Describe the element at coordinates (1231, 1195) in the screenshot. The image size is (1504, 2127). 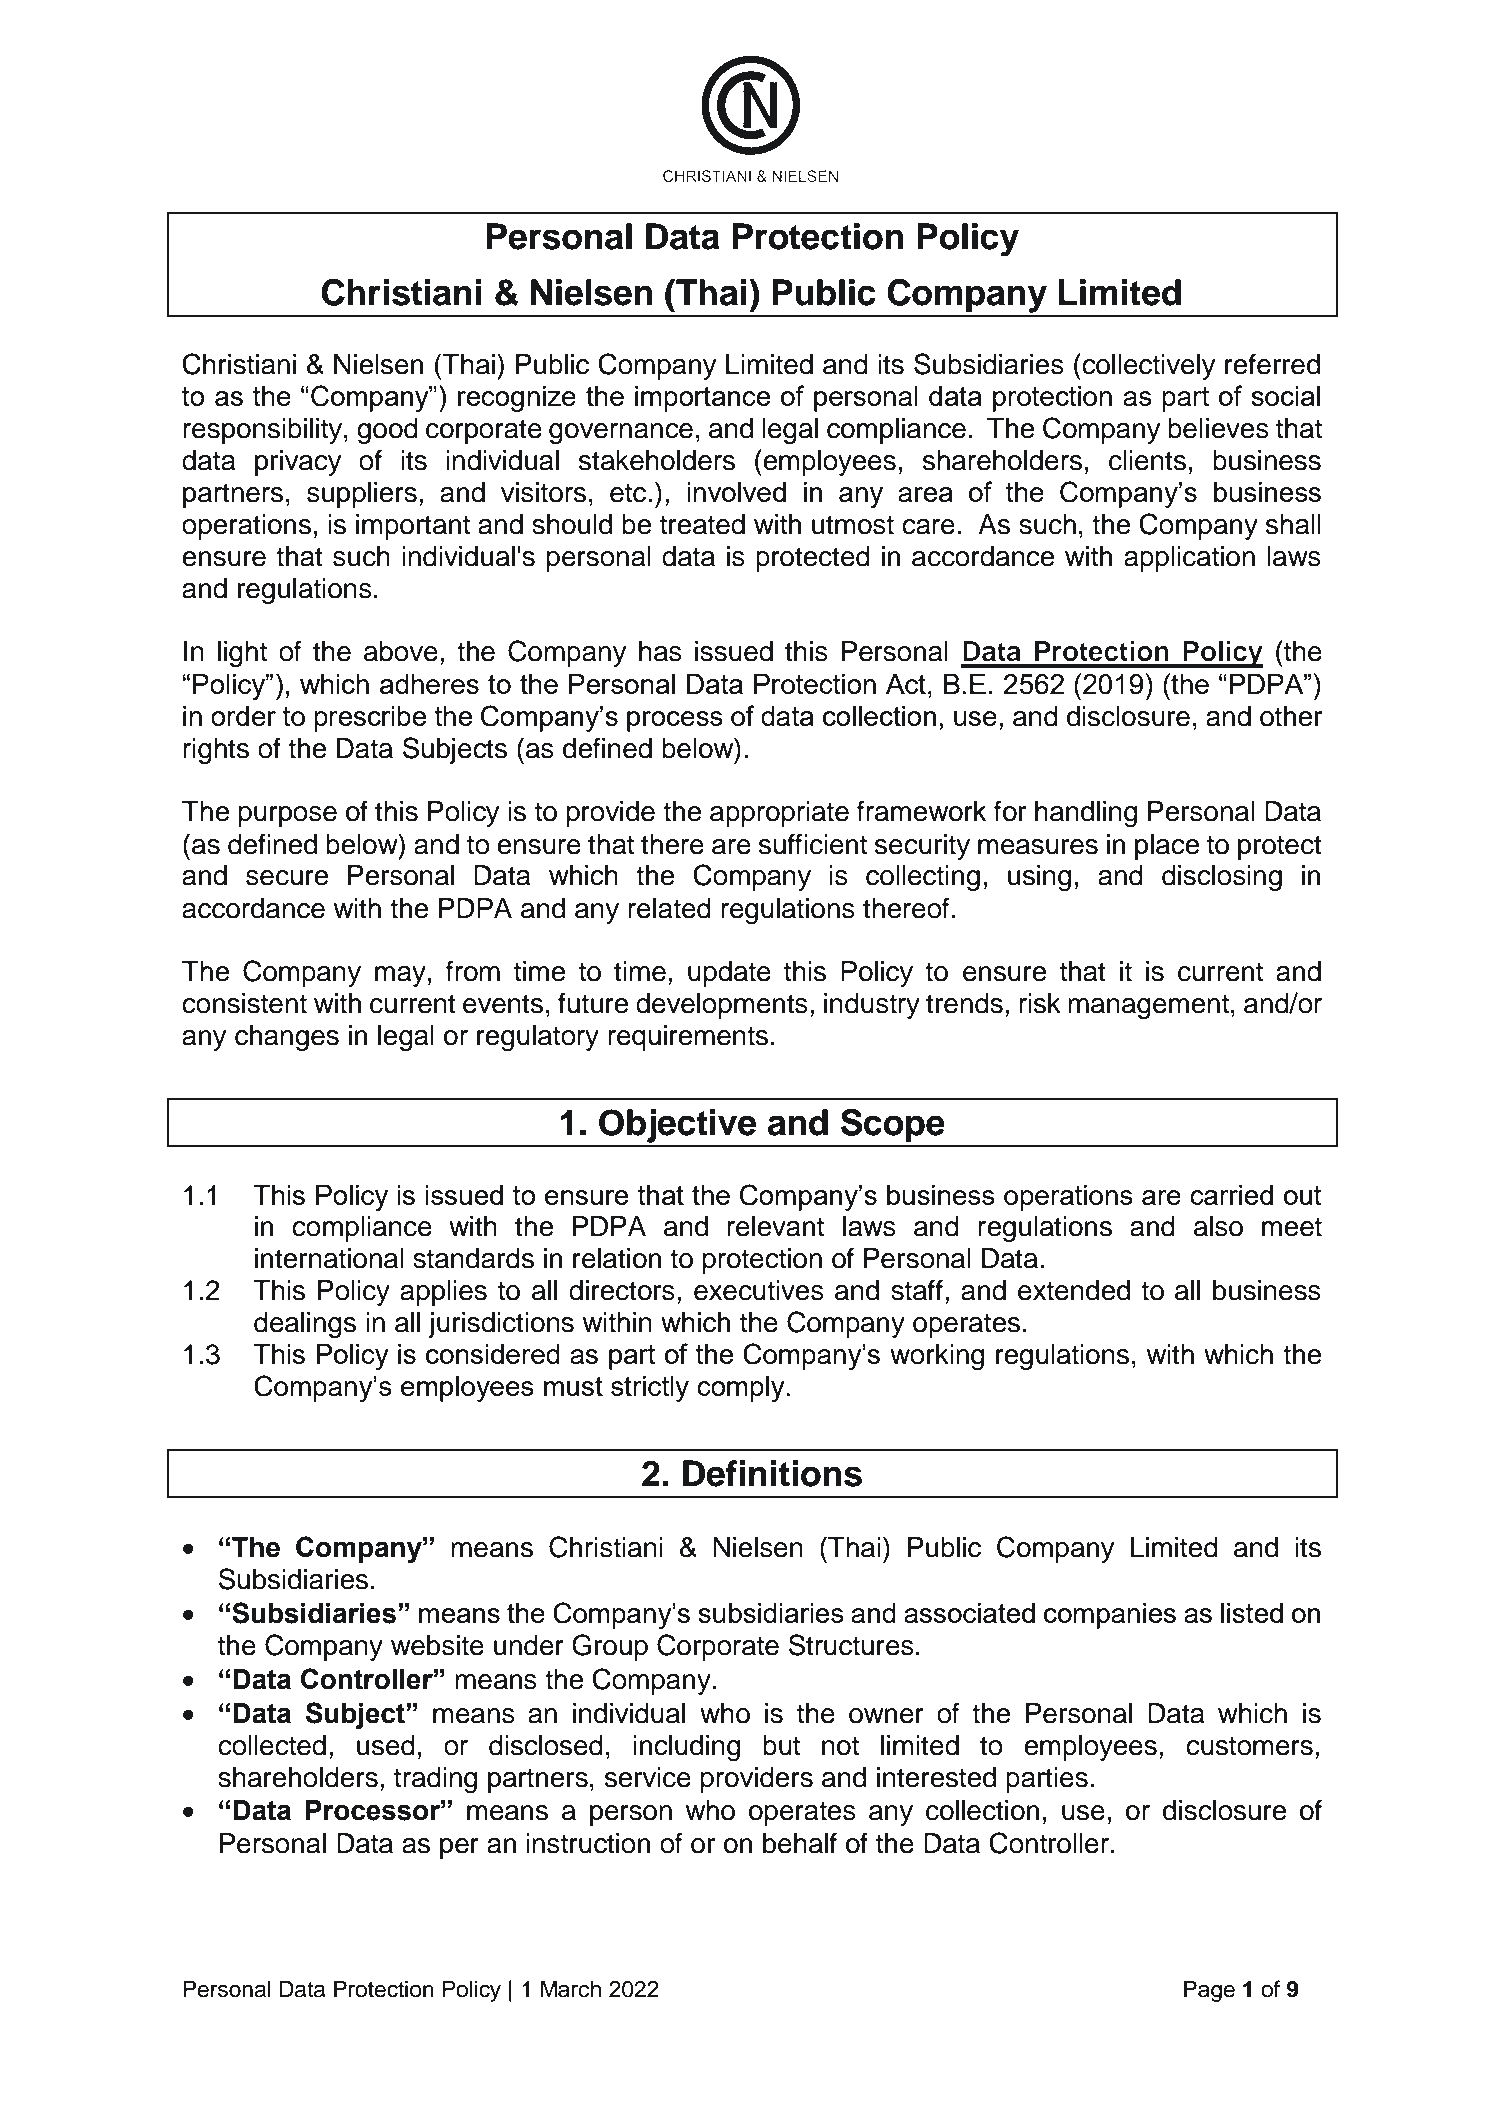
I see `carried` at that location.
